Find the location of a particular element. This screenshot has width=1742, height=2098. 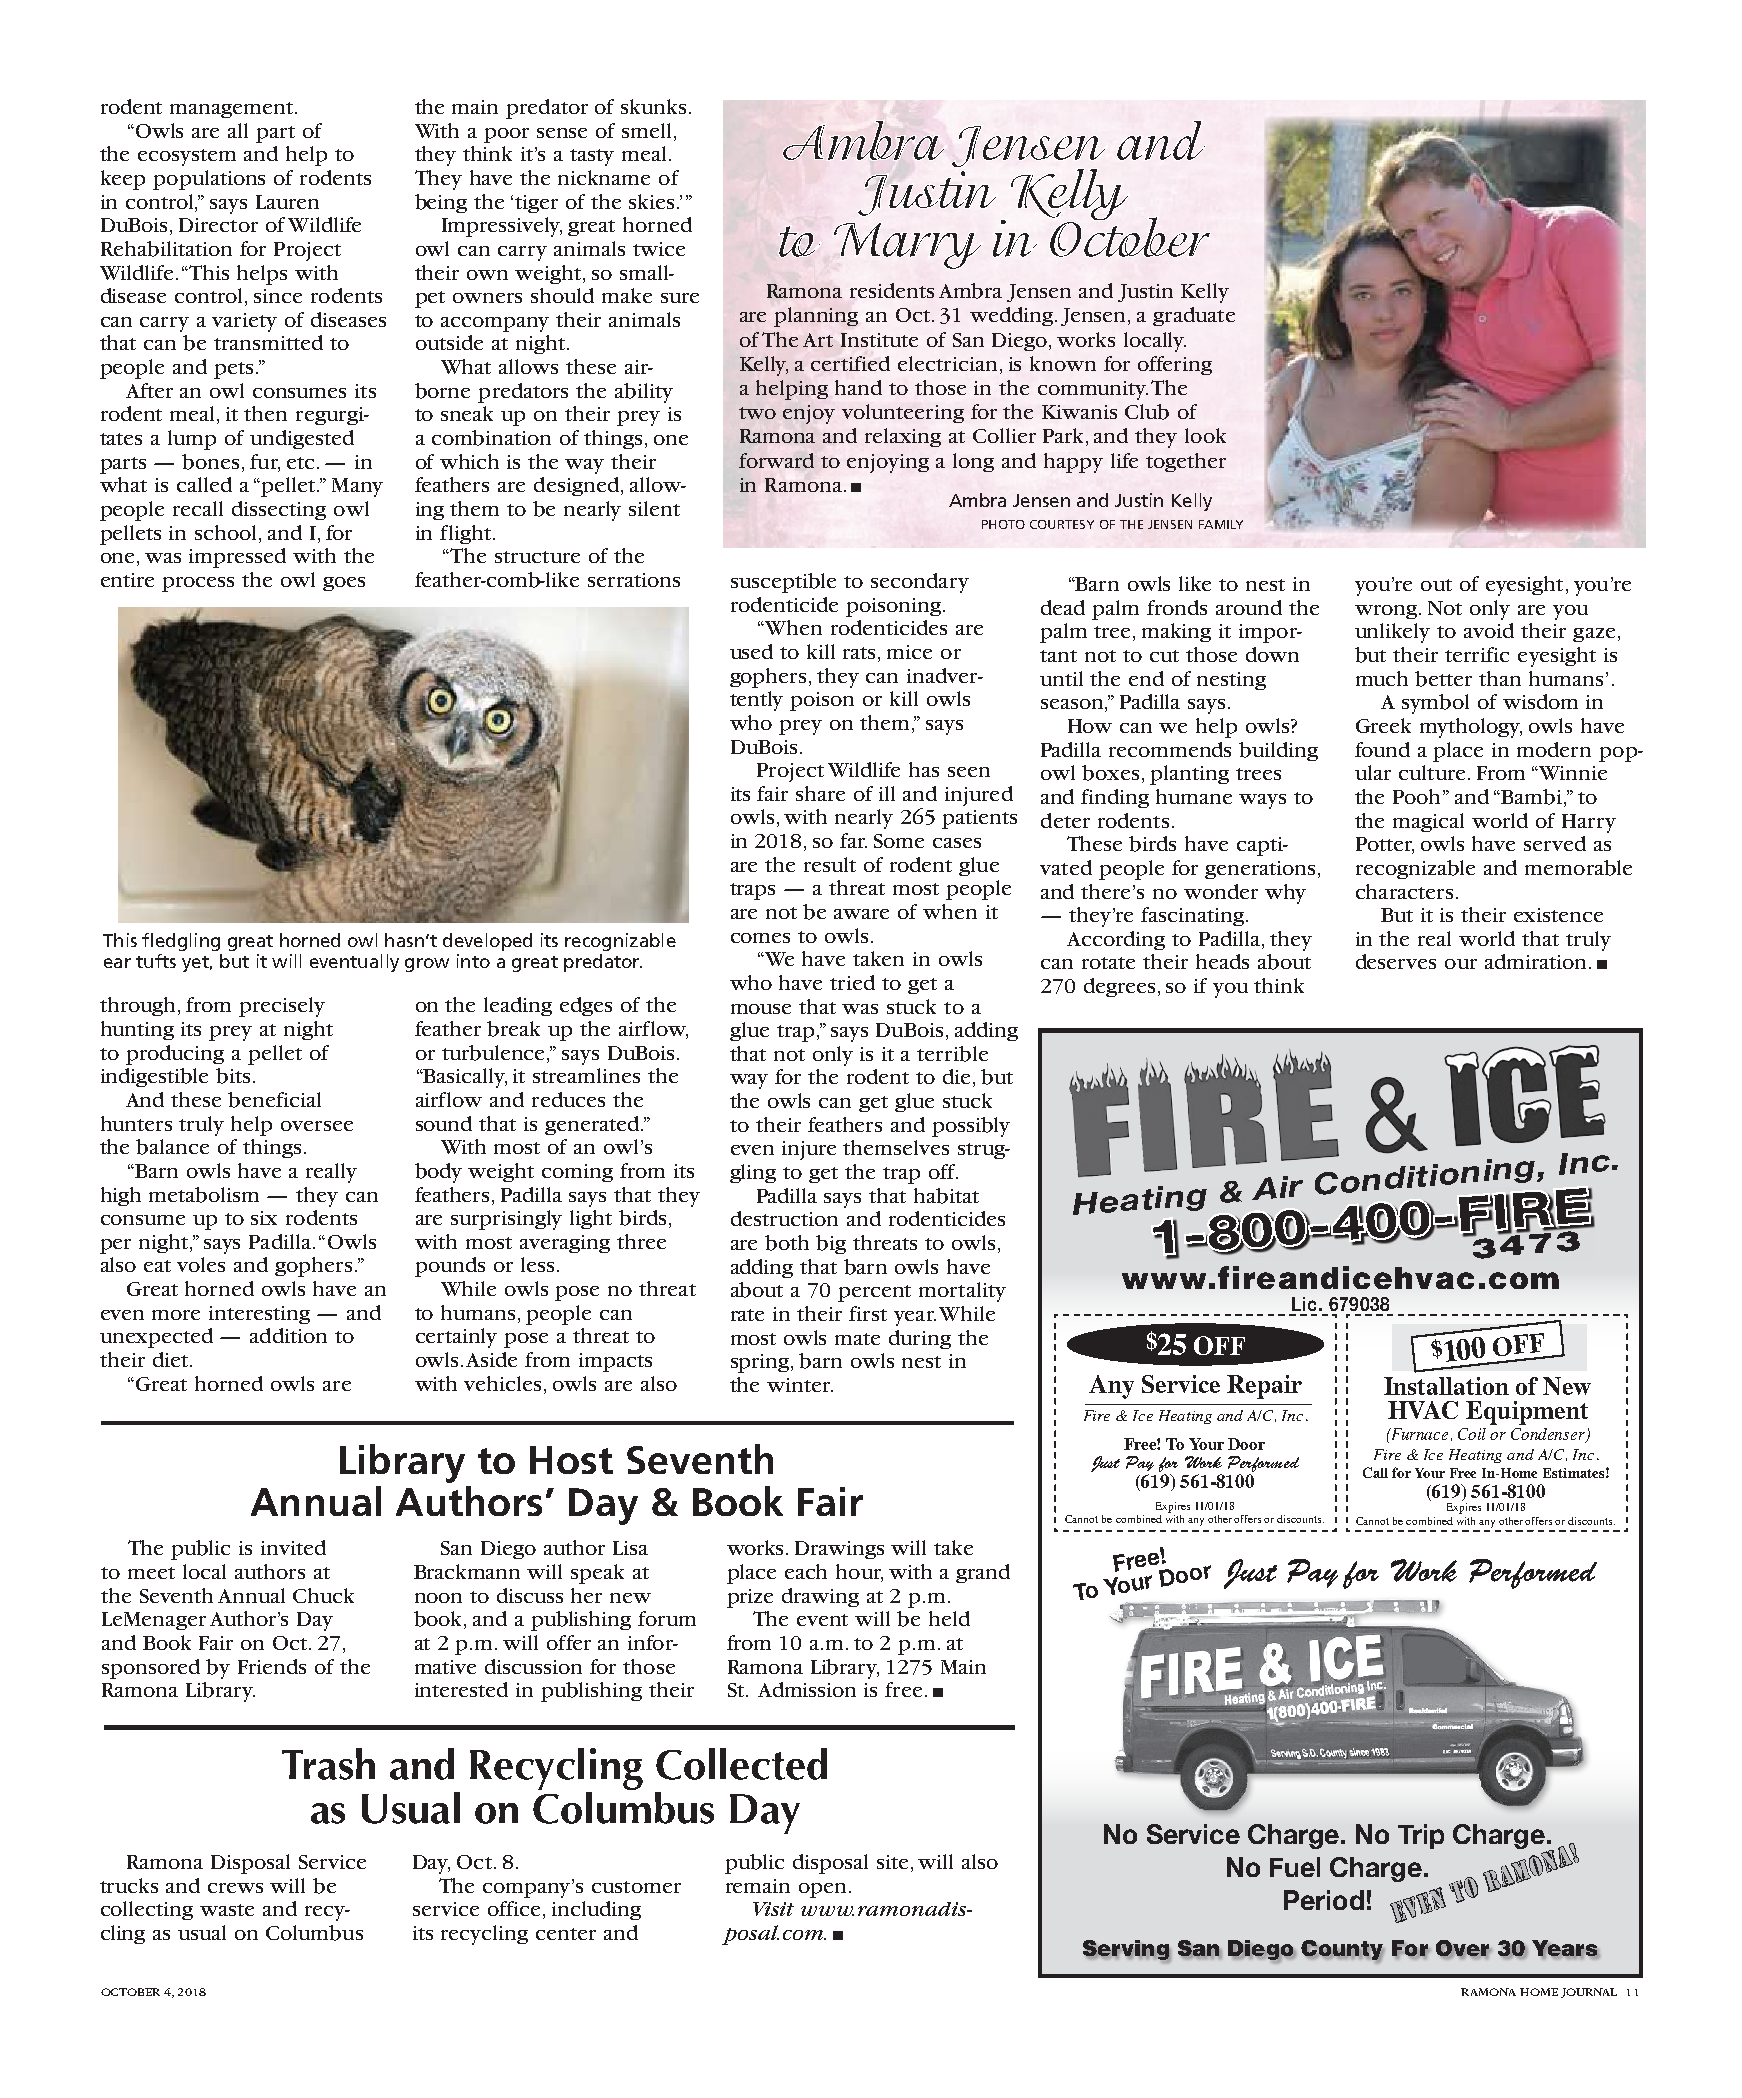

Installation is located at coordinates (1446, 1386).
